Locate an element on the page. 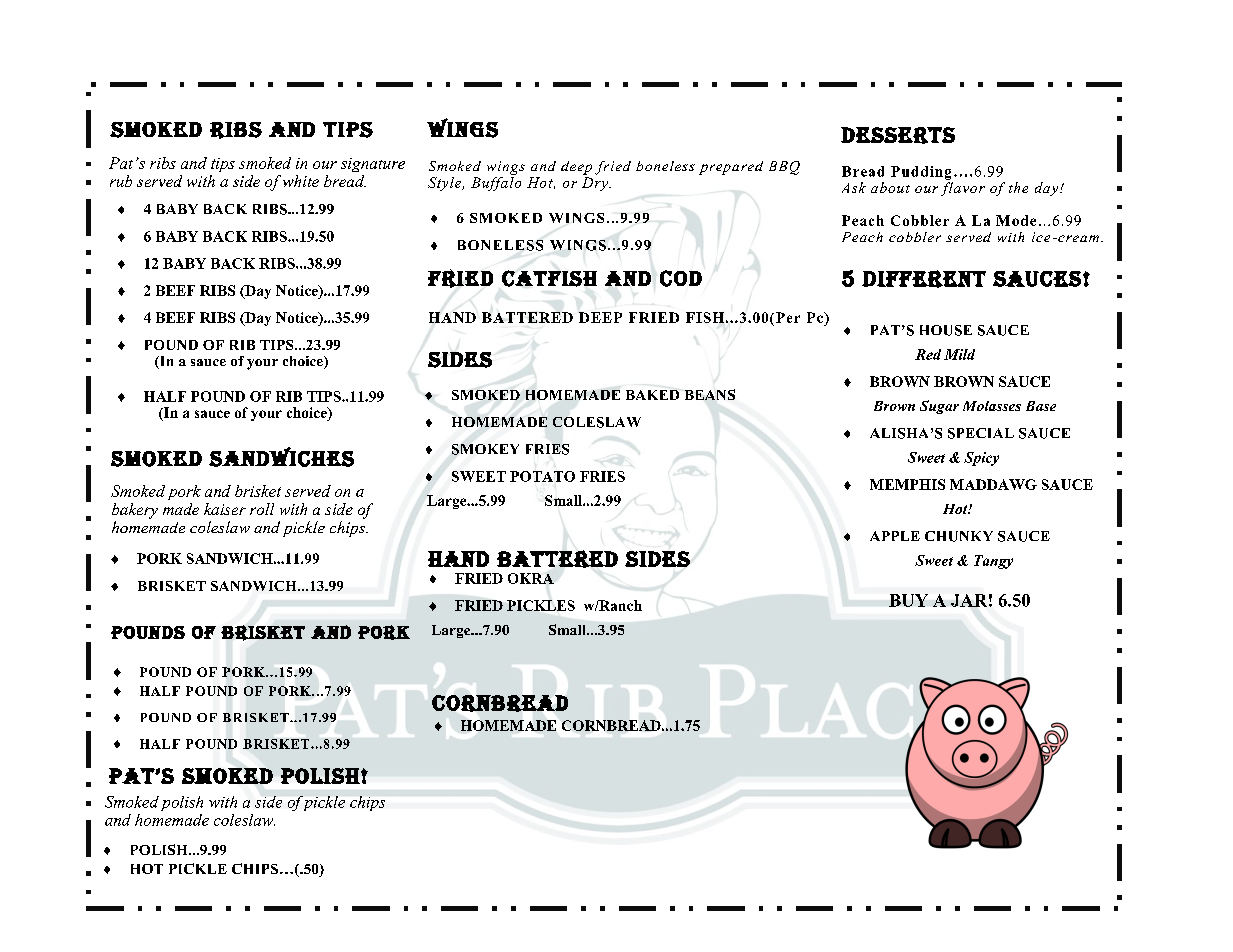 The height and width of the image is (952, 1233). flavor is located at coordinates (963, 189).
